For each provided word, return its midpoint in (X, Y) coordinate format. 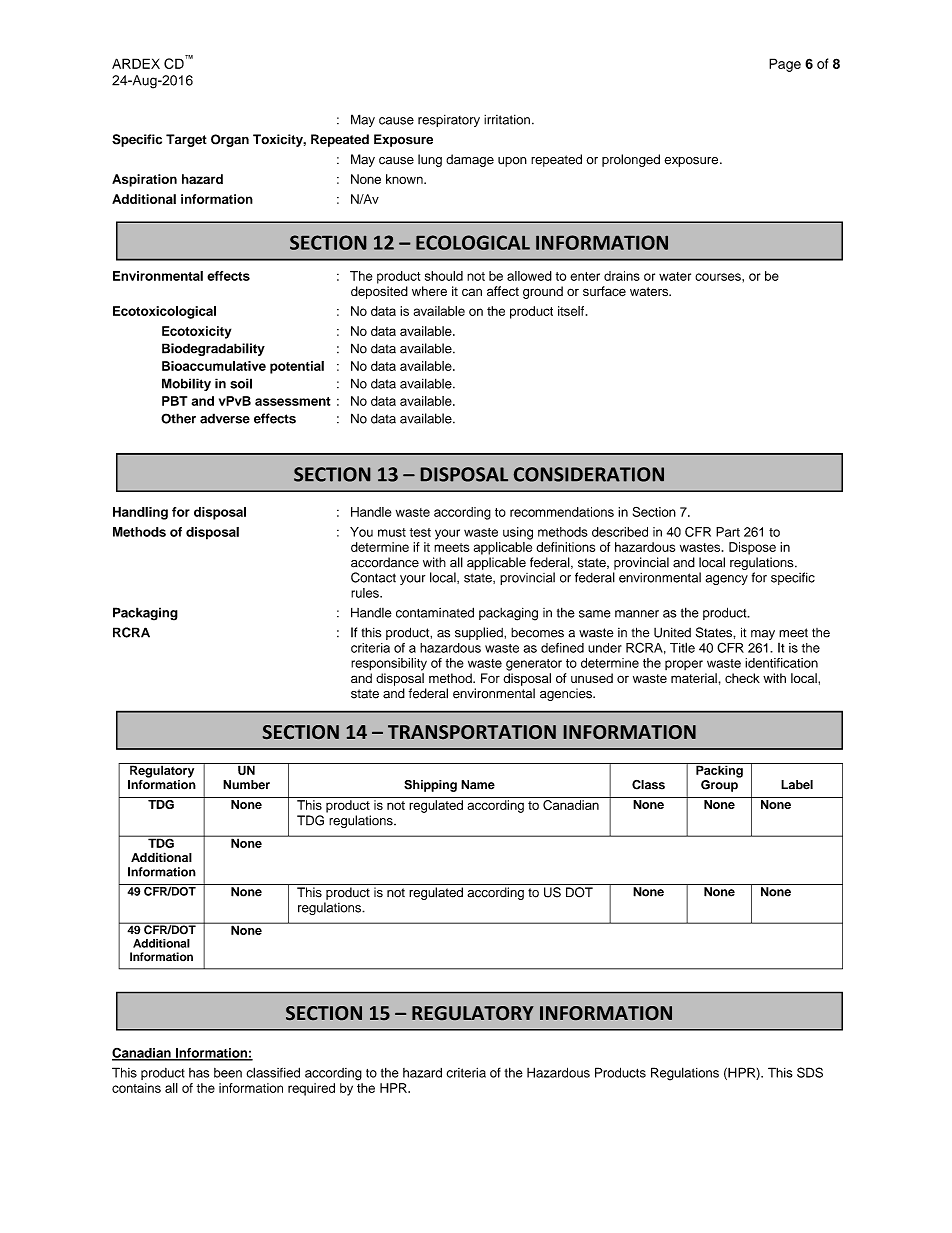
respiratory (449, 121)
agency (726, 580)
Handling (140, 513)
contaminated (435, 612)
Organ (230, 140)
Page (785, 65)
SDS (810, 1072)
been (228, 1073)
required (311, 1089)
